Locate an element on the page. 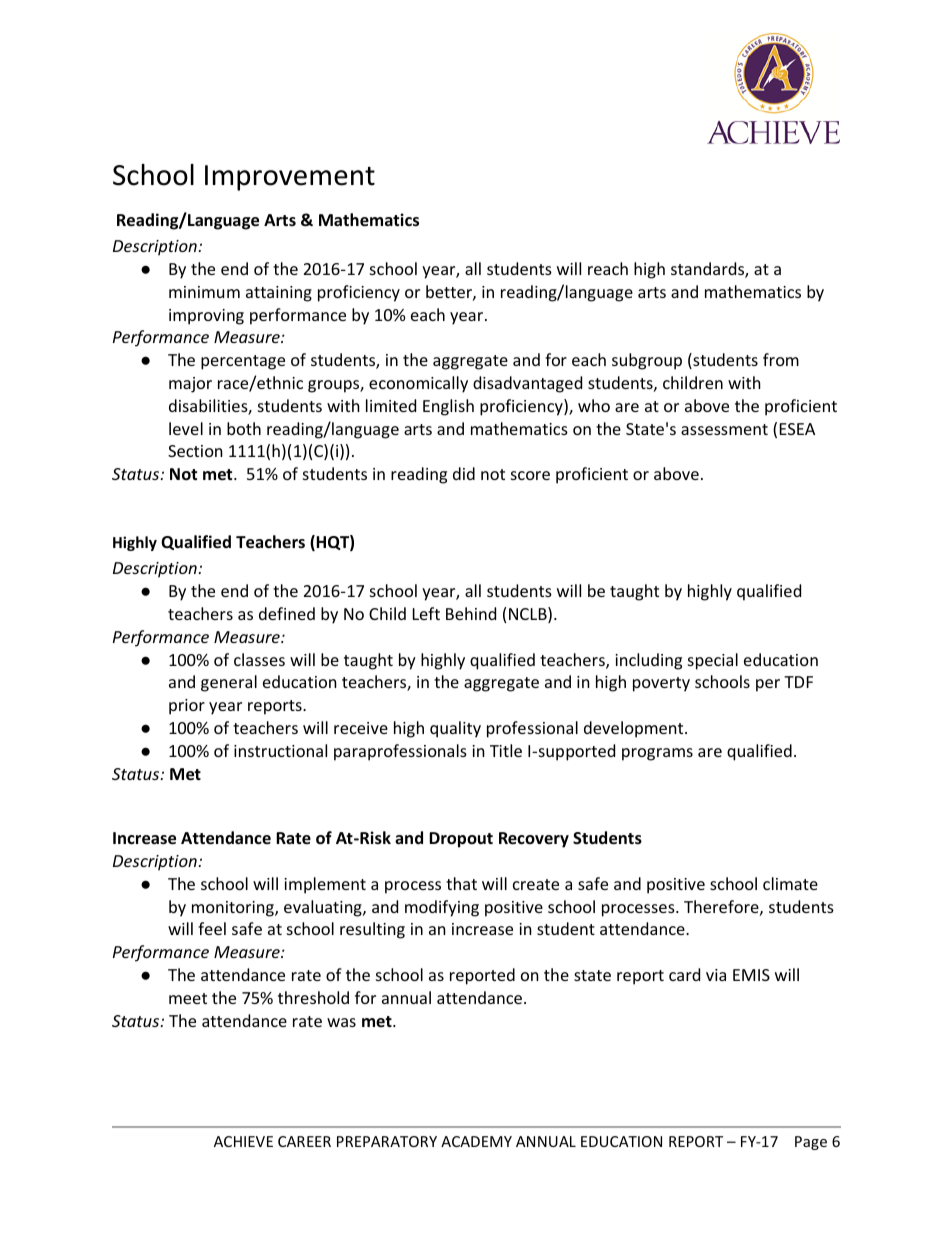 The width and height of the image is (952, 1233). from is located at coordinates (781, 359).
